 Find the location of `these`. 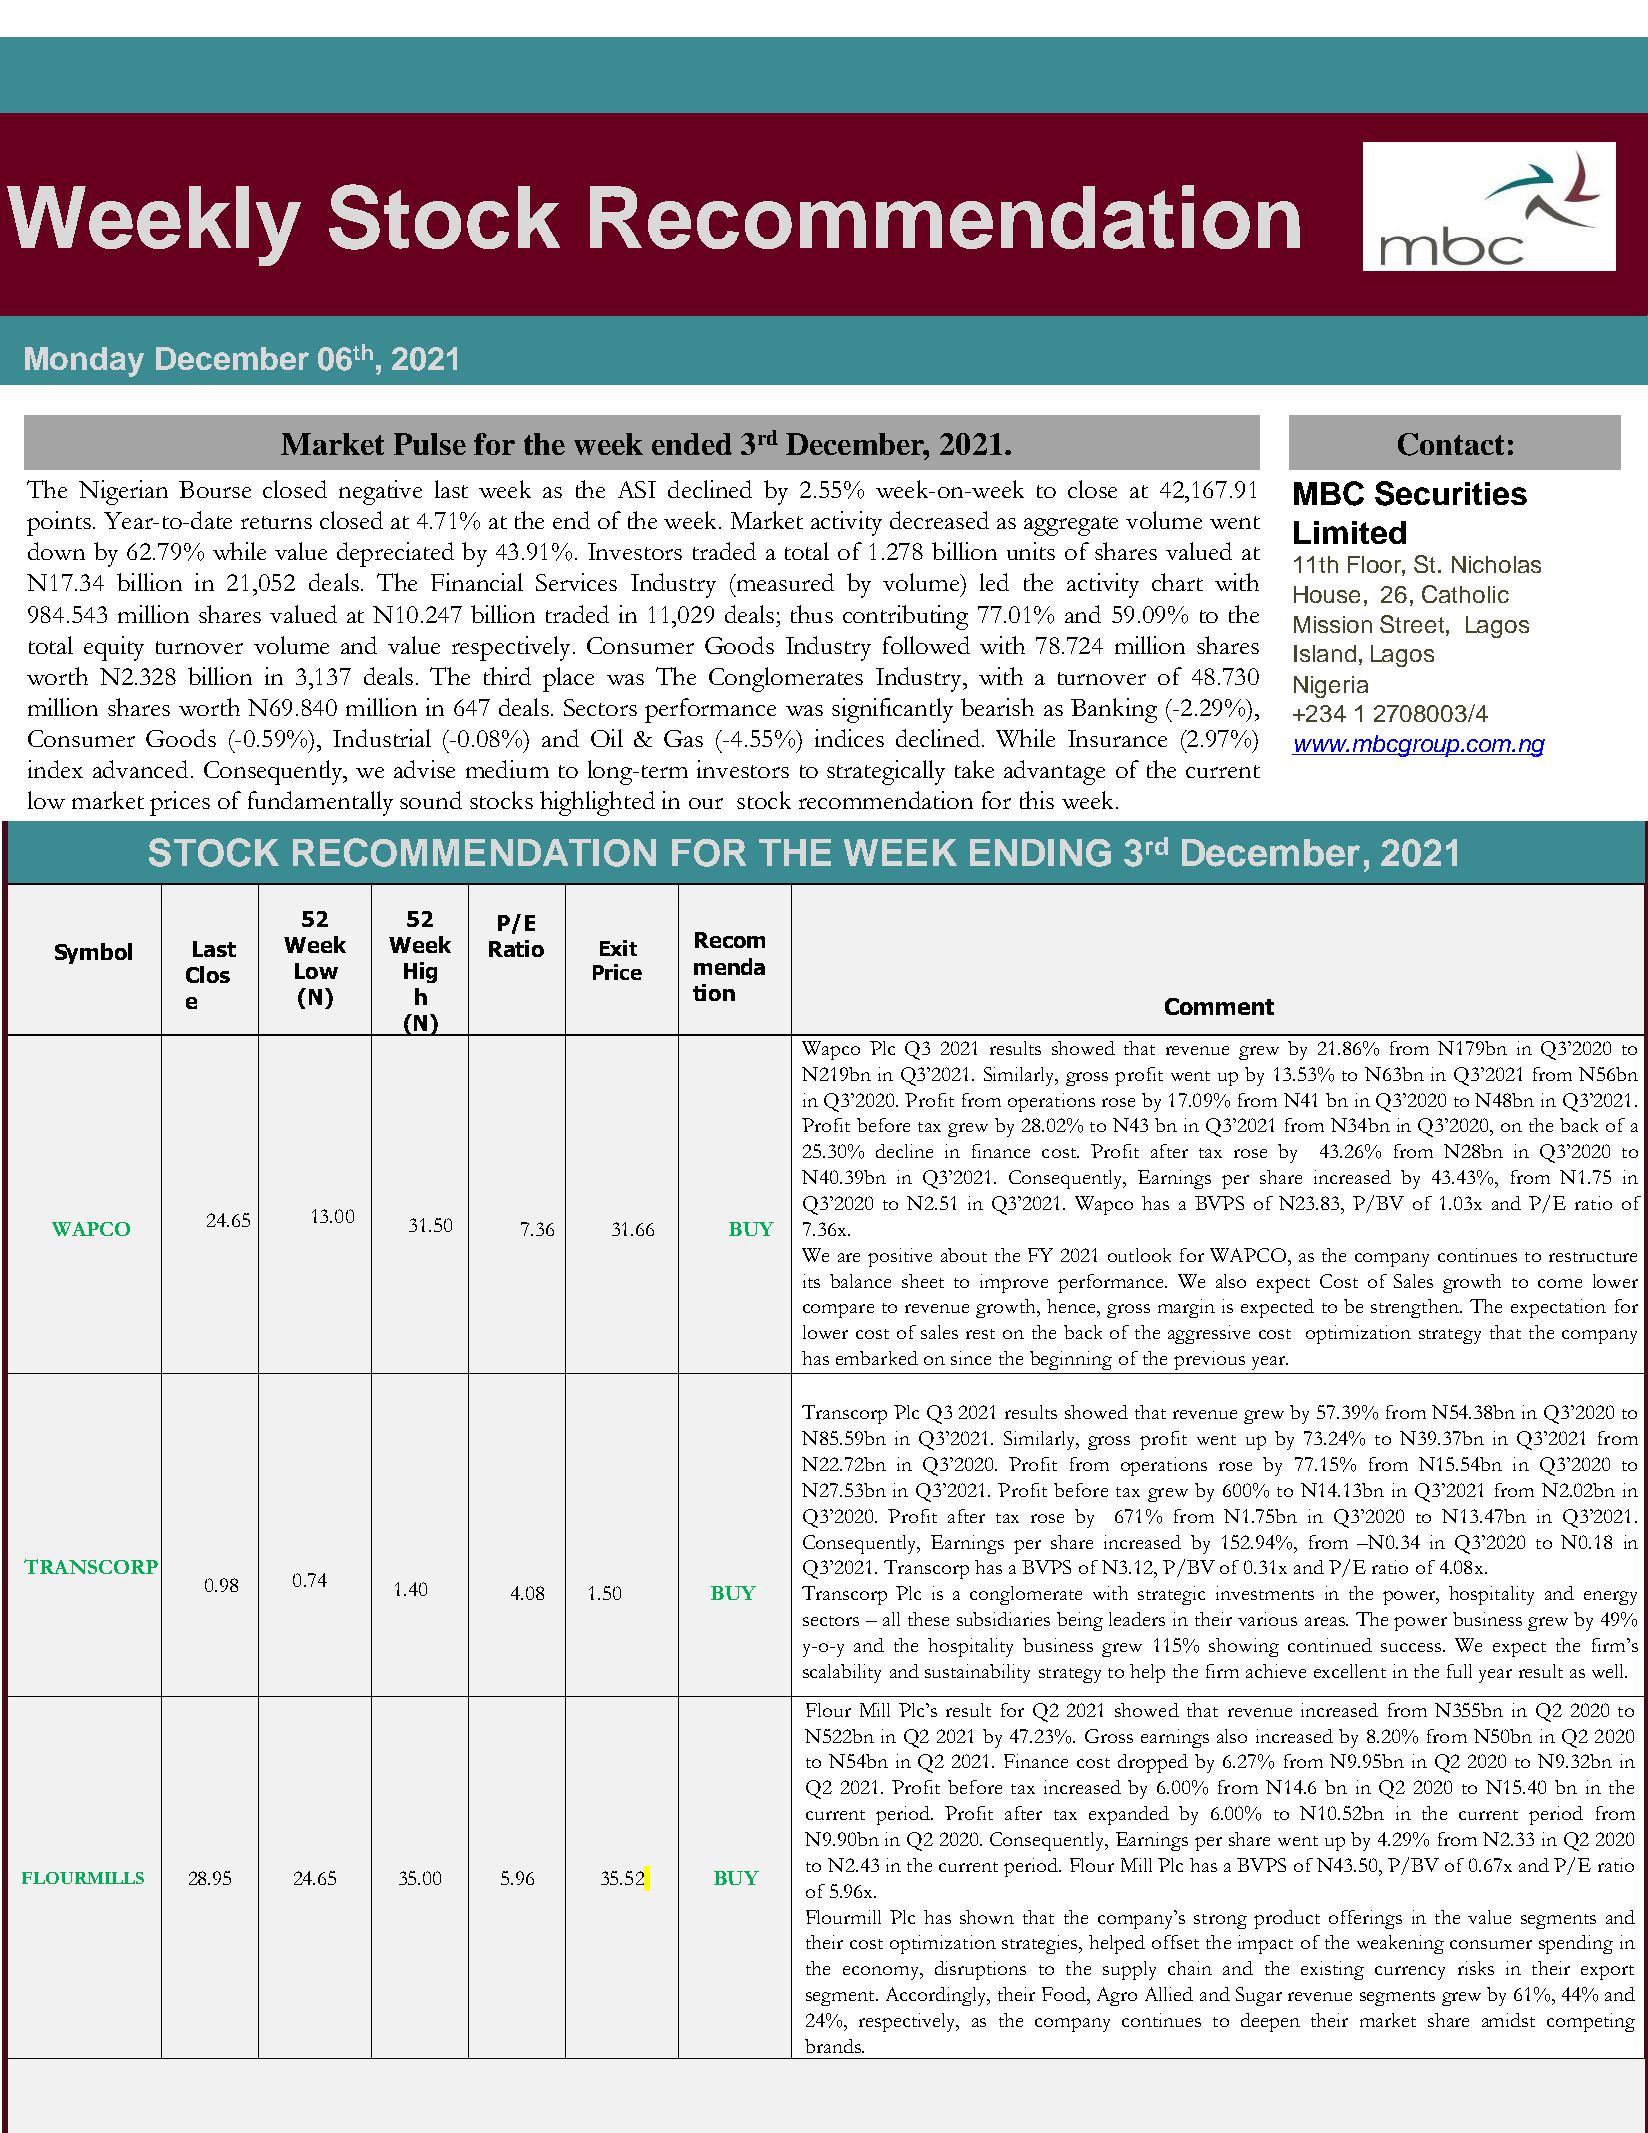

these is located at coordinates (928, 1619).
